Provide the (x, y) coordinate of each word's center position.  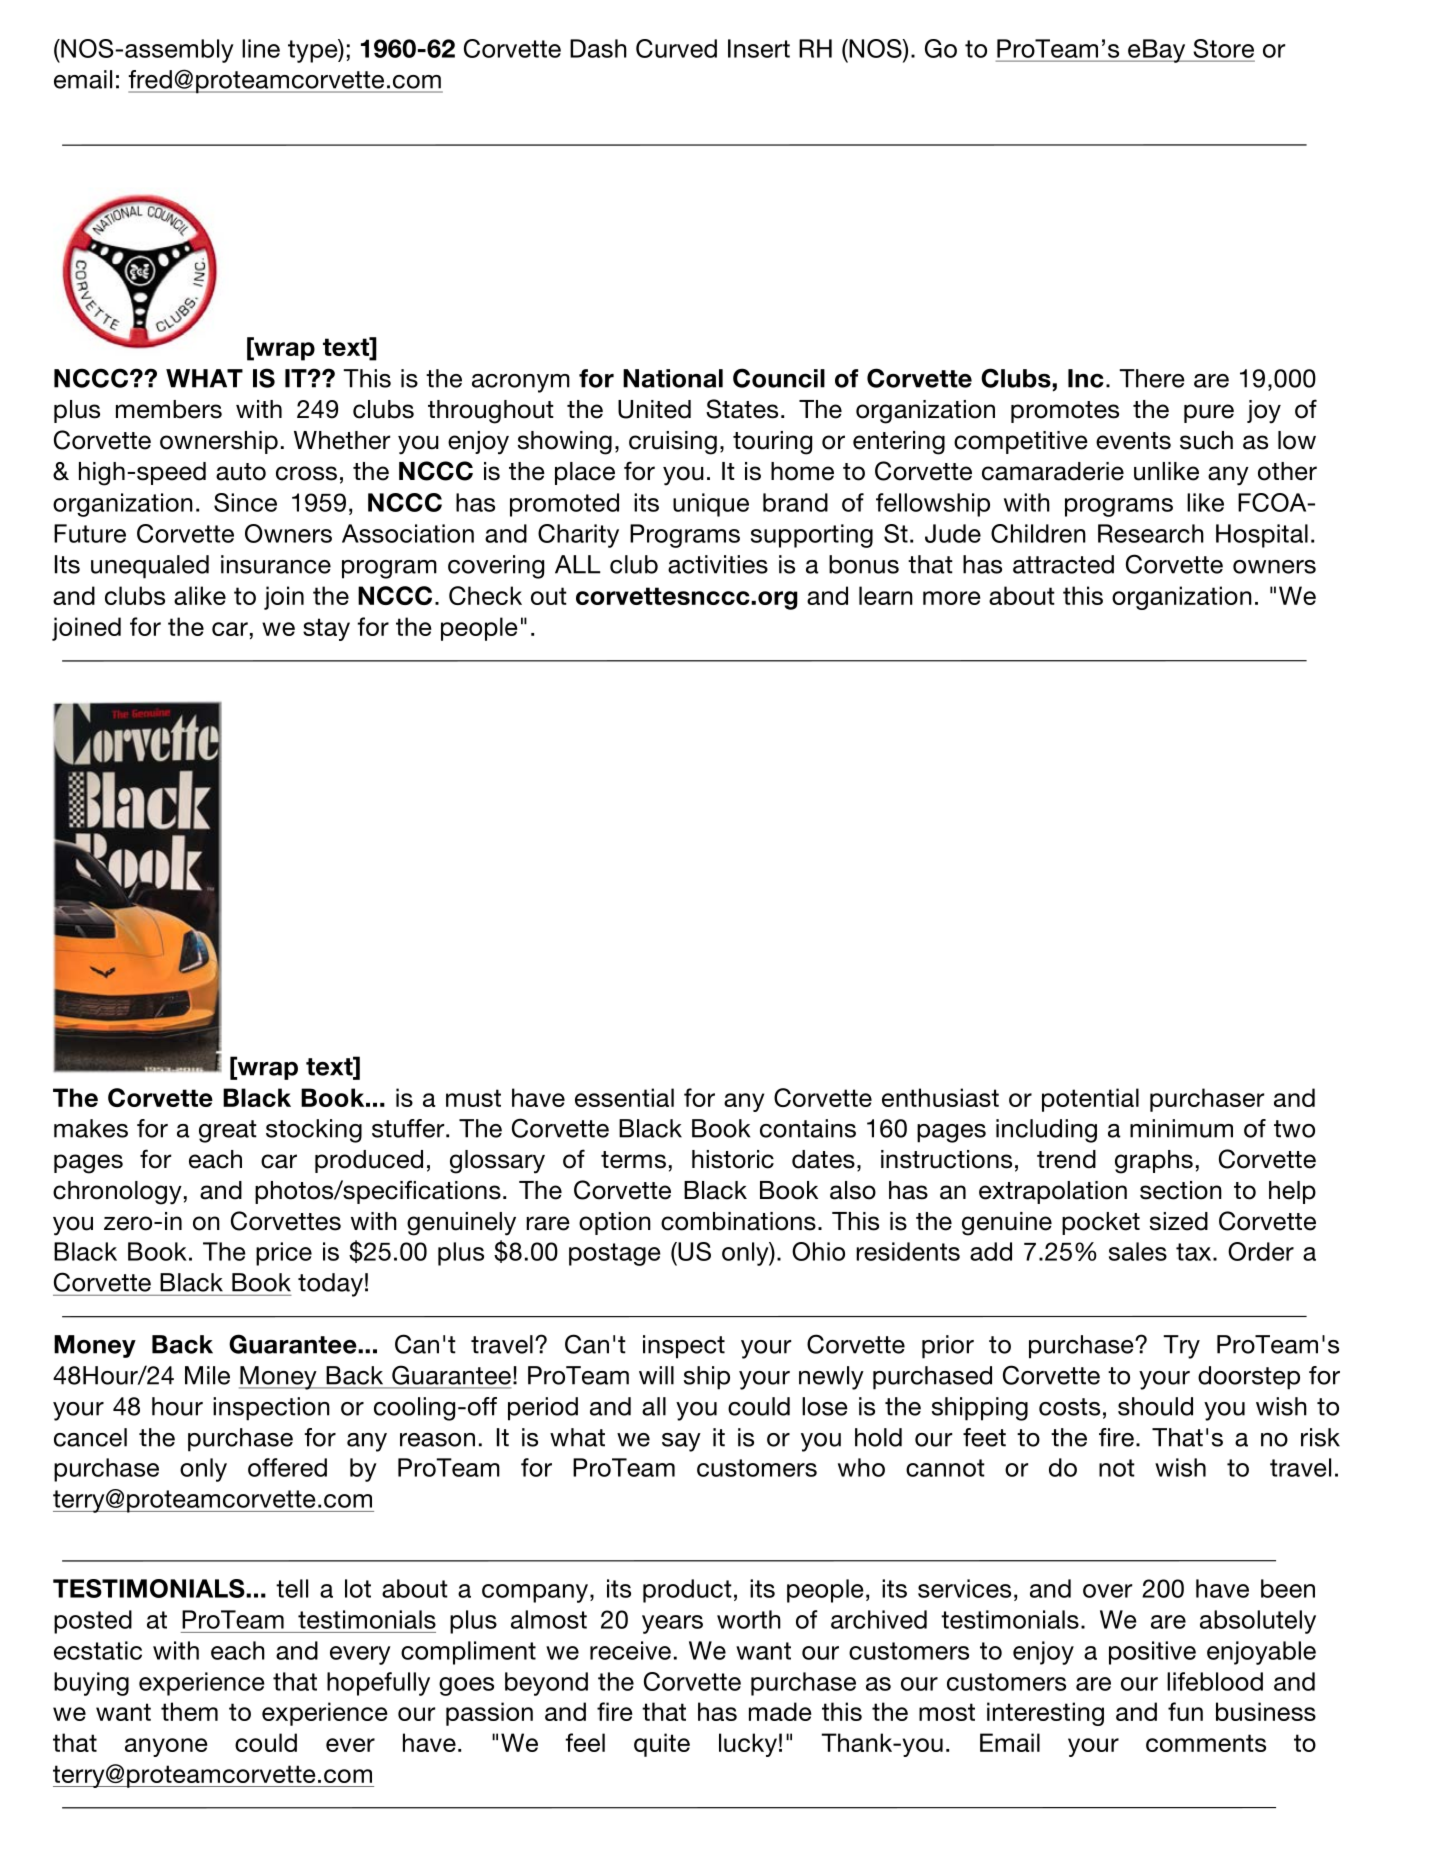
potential (1090, 1100)
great (228, 1131)
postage (615, 1254)
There (1152, 378)
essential (624, 1097)
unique (711, 505)
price (284, 1254)
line (261, 48)
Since (245, 502)
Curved (676, 48)
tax (1195, 1252)
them (189, 1711)
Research (1151, 533)
